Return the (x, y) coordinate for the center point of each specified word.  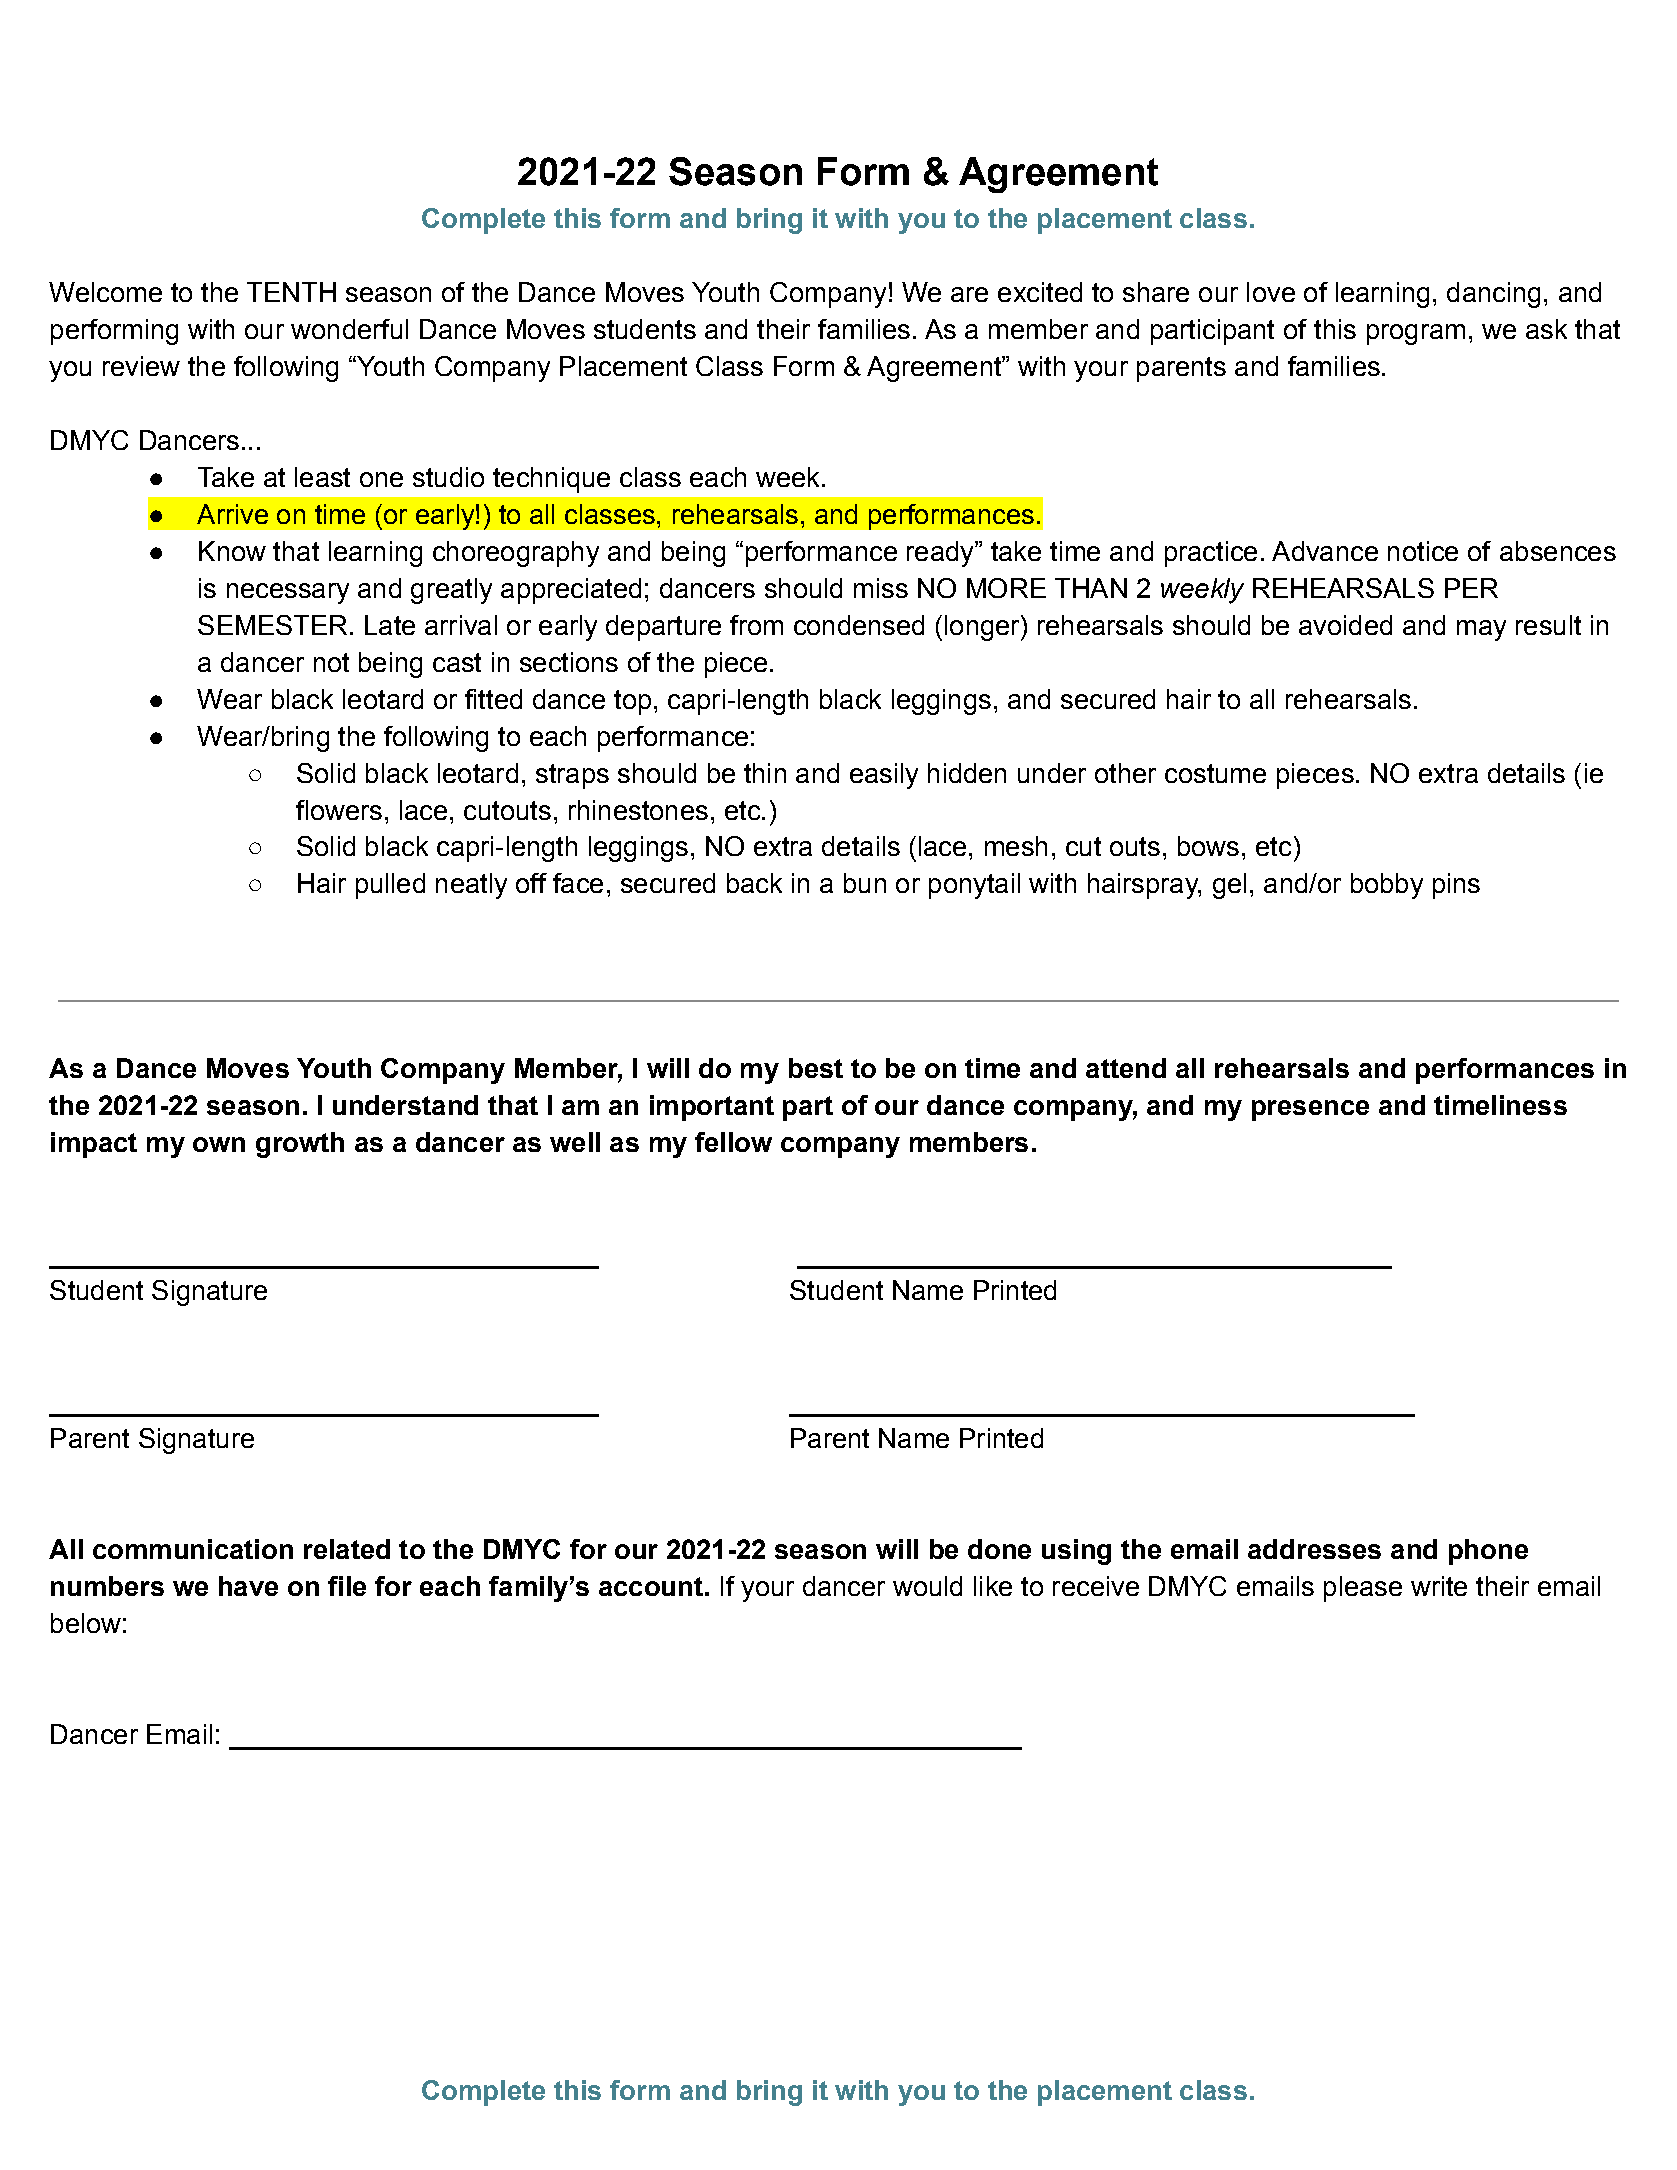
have (248, 1586)
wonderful (349, 329)
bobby (1387, 886)
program (1416, 334)
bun (865, 883)
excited (1040, 292)
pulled (390, 886)
